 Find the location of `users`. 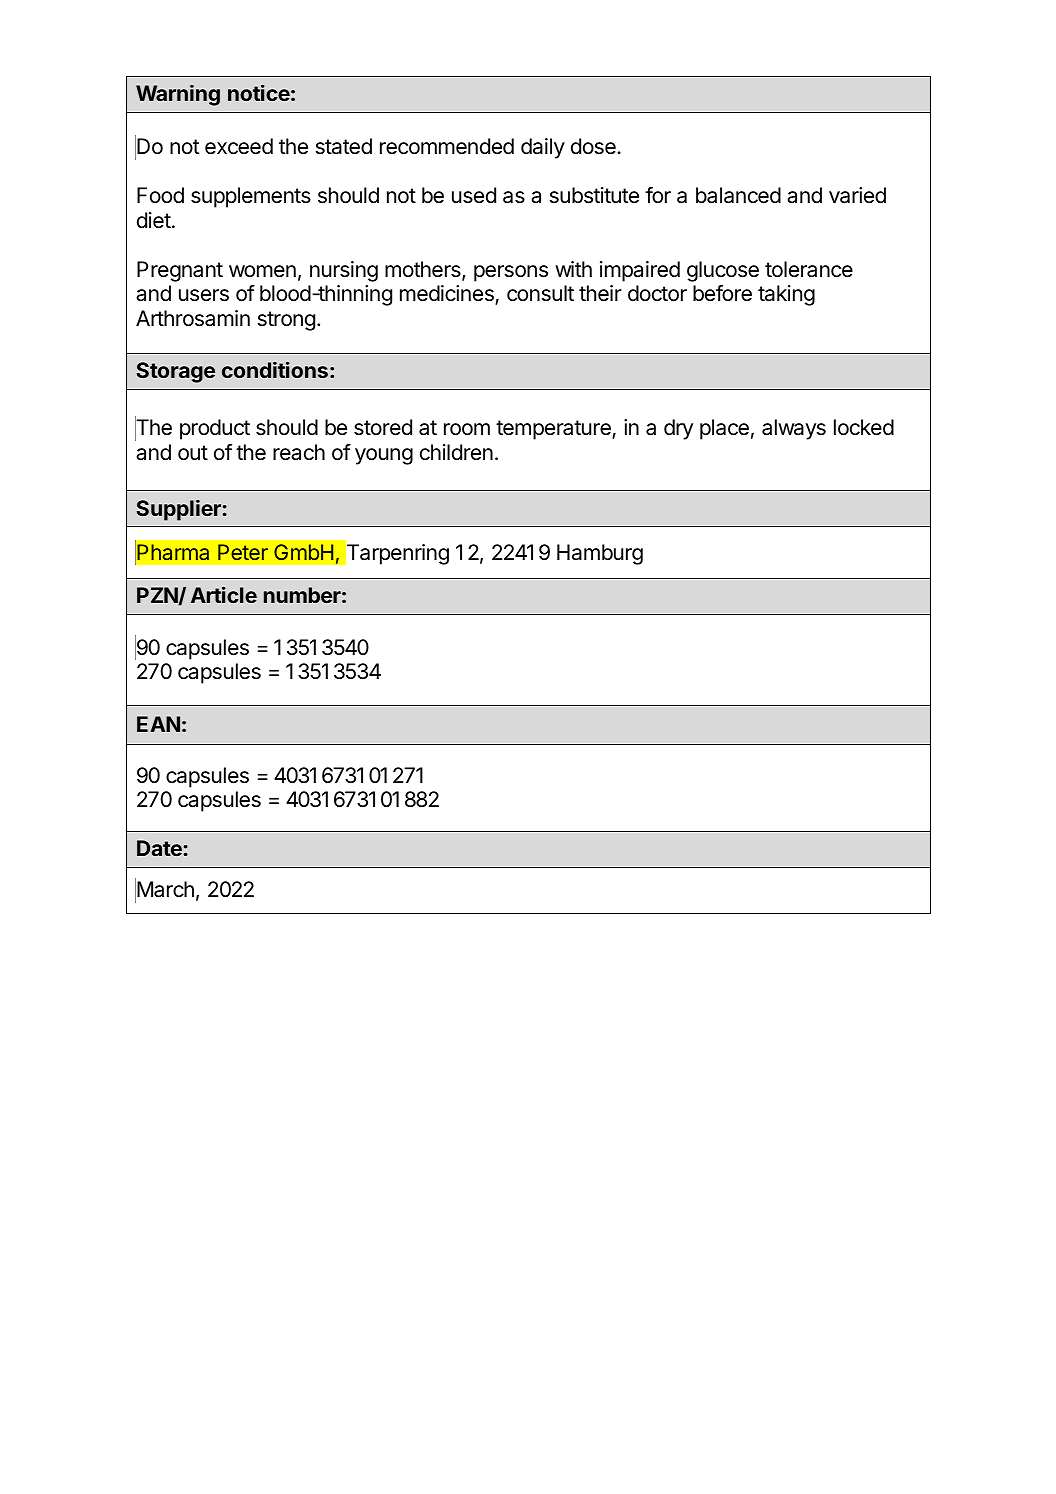

users is located at coordinates (204, 295).
